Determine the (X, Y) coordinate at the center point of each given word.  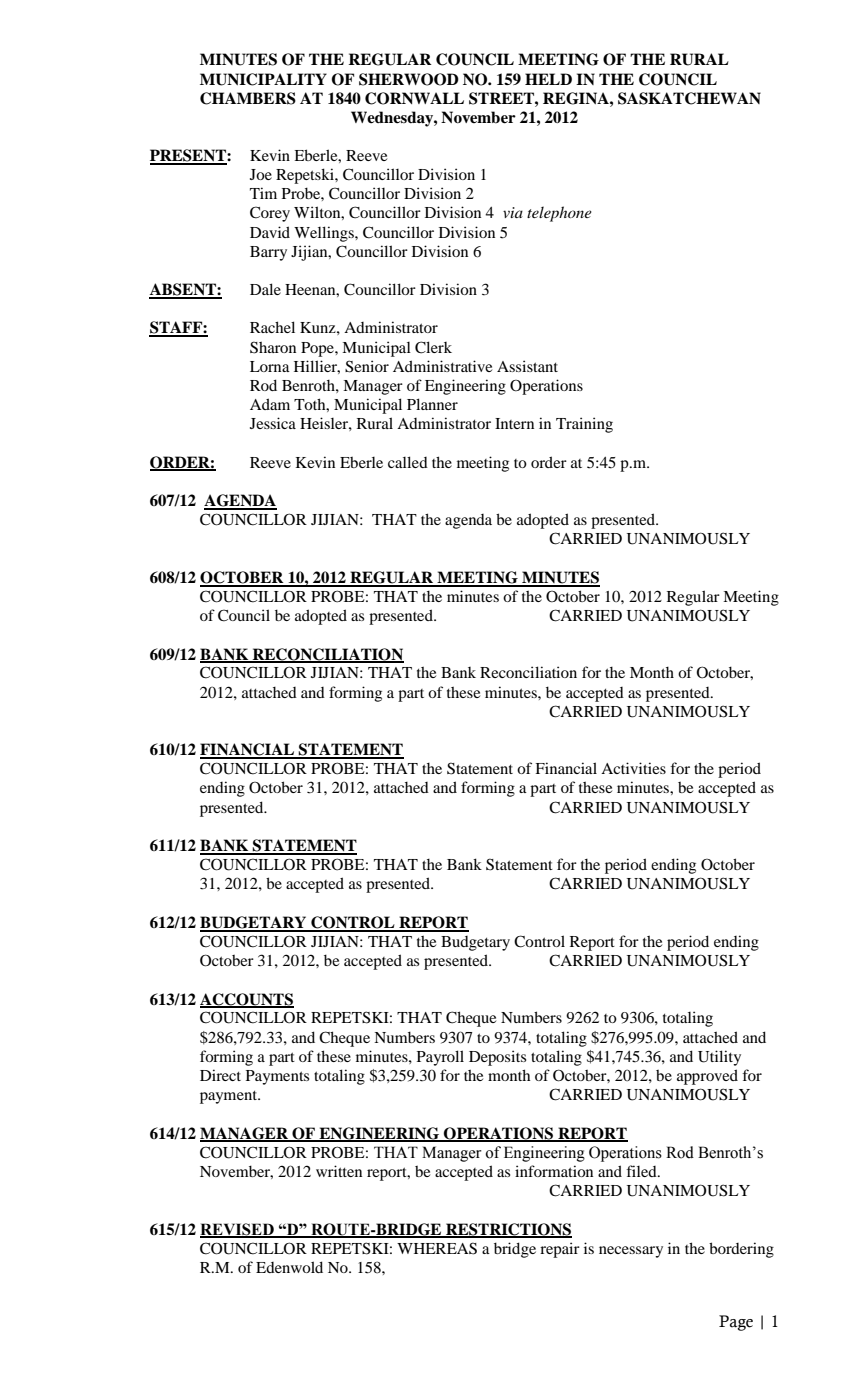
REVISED (238, 1230)
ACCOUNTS (247, 1000)
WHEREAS (437, 1248)
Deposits (497, 1058)
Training (584, 425)
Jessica (273, 423)
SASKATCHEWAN (689, 98)
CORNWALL (414, 98)
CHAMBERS (248, 98)
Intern (514, 423)
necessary (631, 1252)
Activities (633, 768)
